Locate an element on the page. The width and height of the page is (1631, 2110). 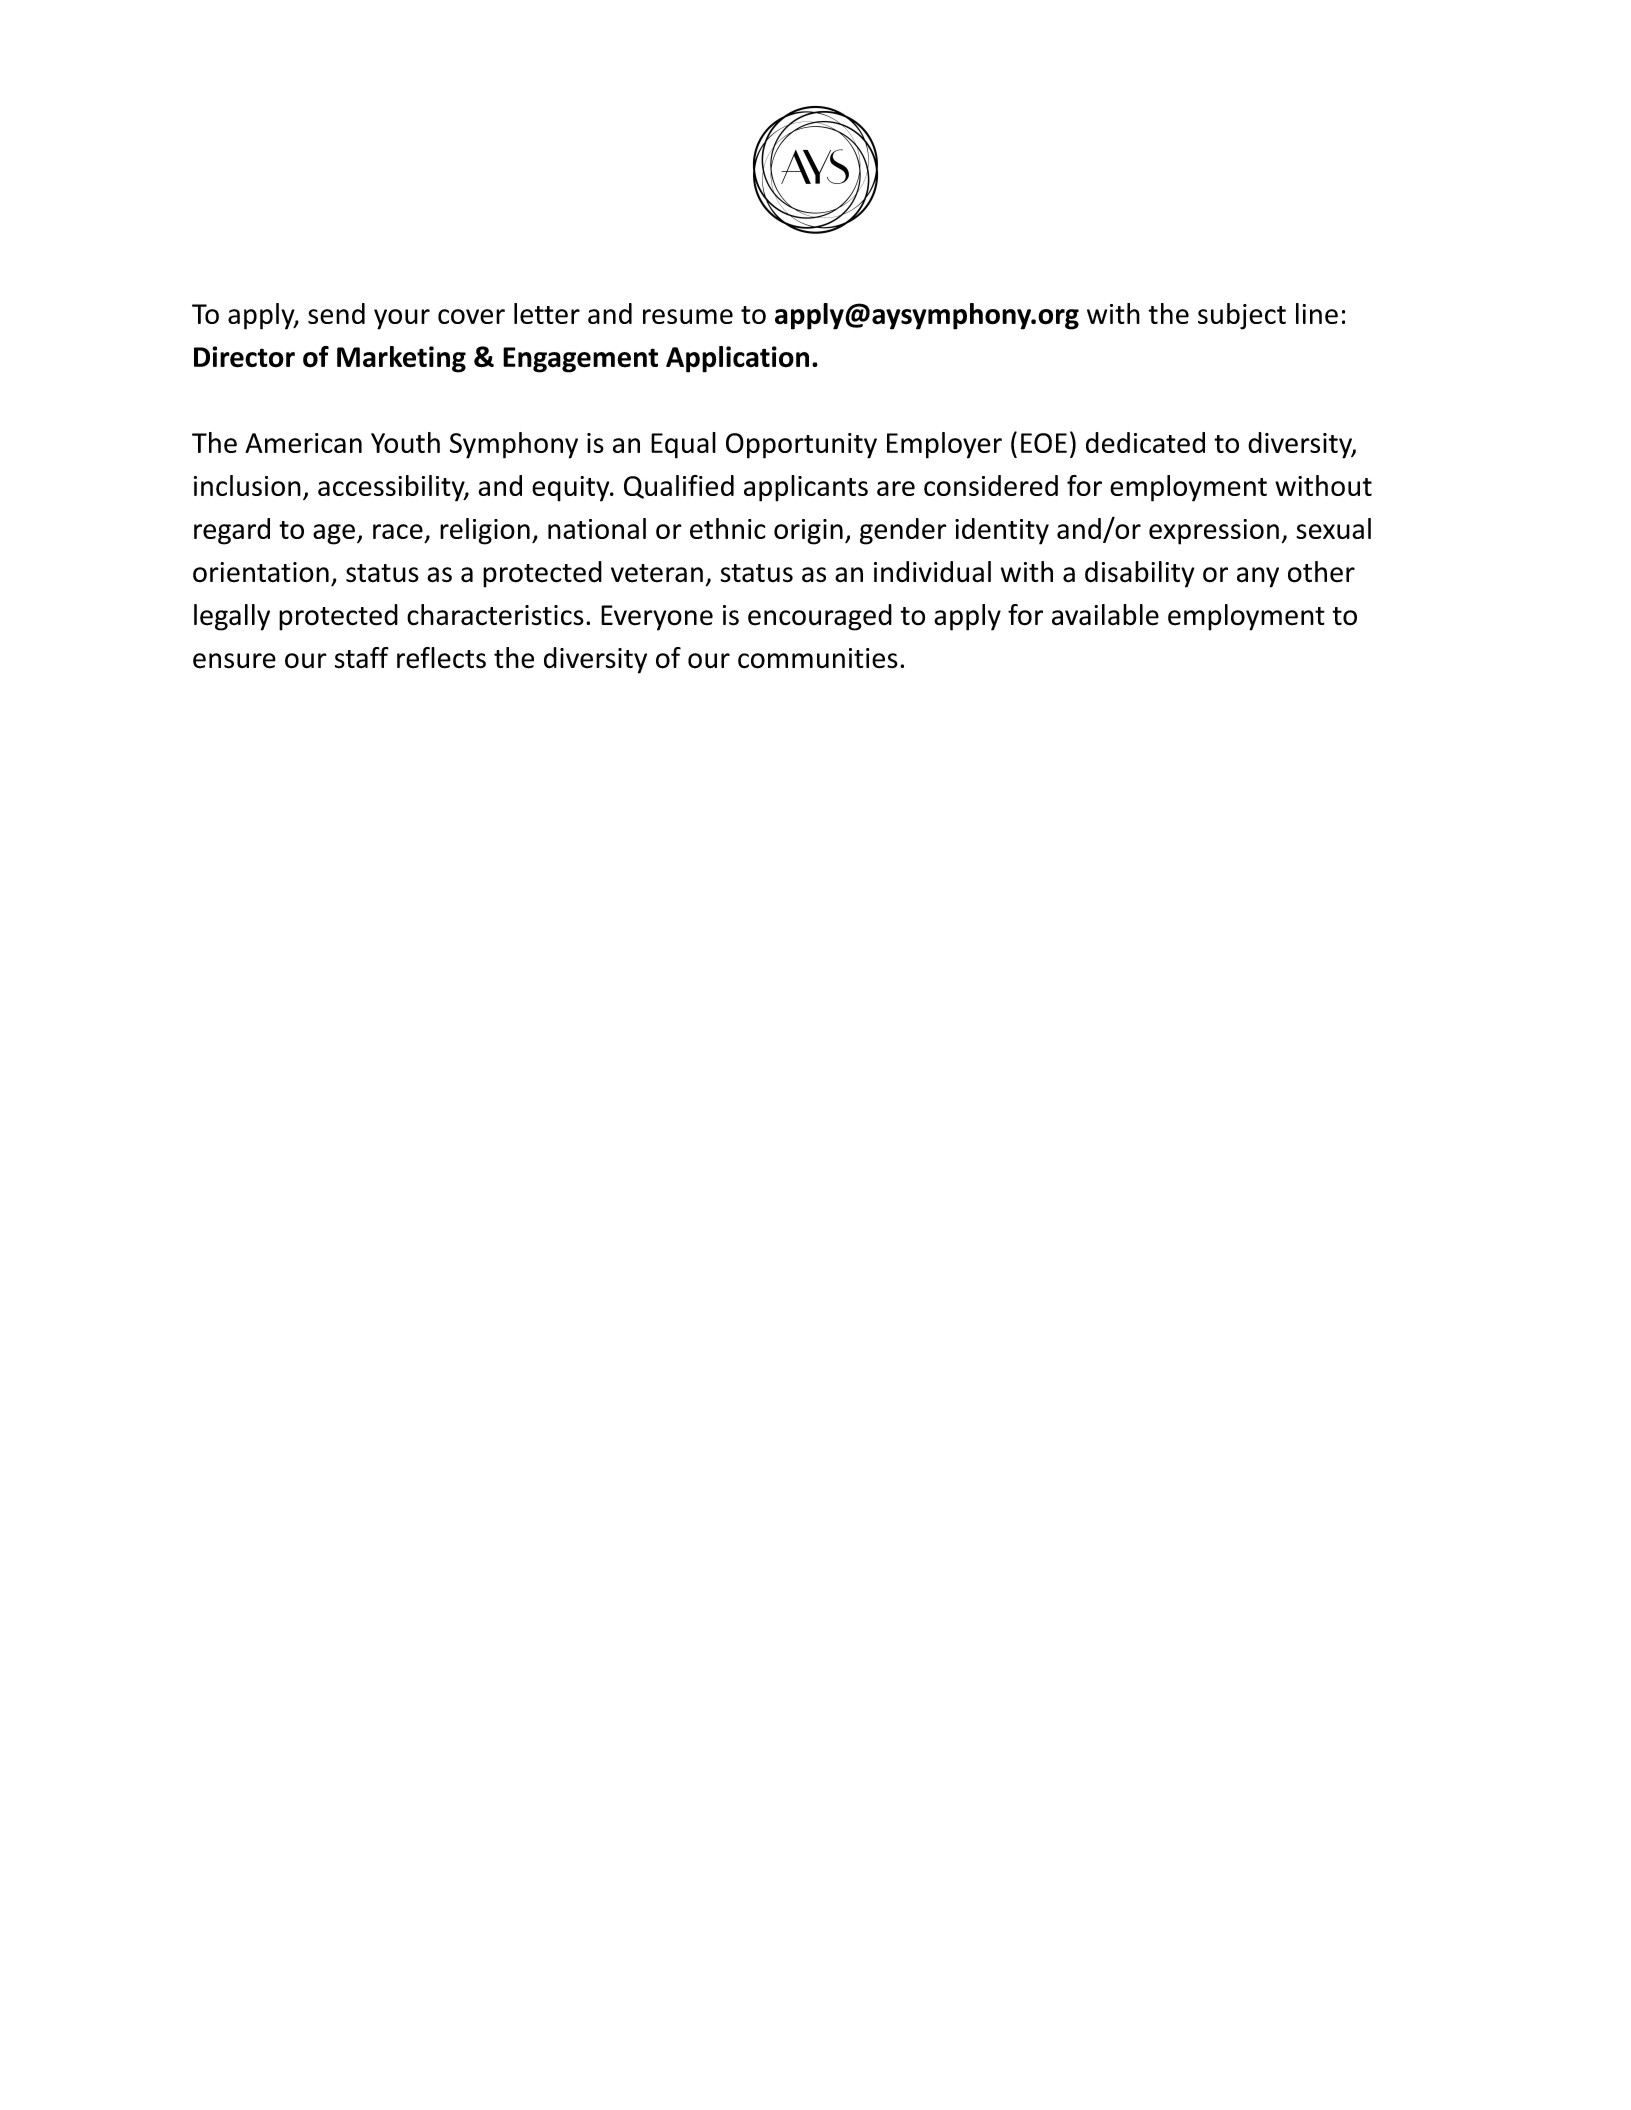
staff is located at coordinates (362, 657).
